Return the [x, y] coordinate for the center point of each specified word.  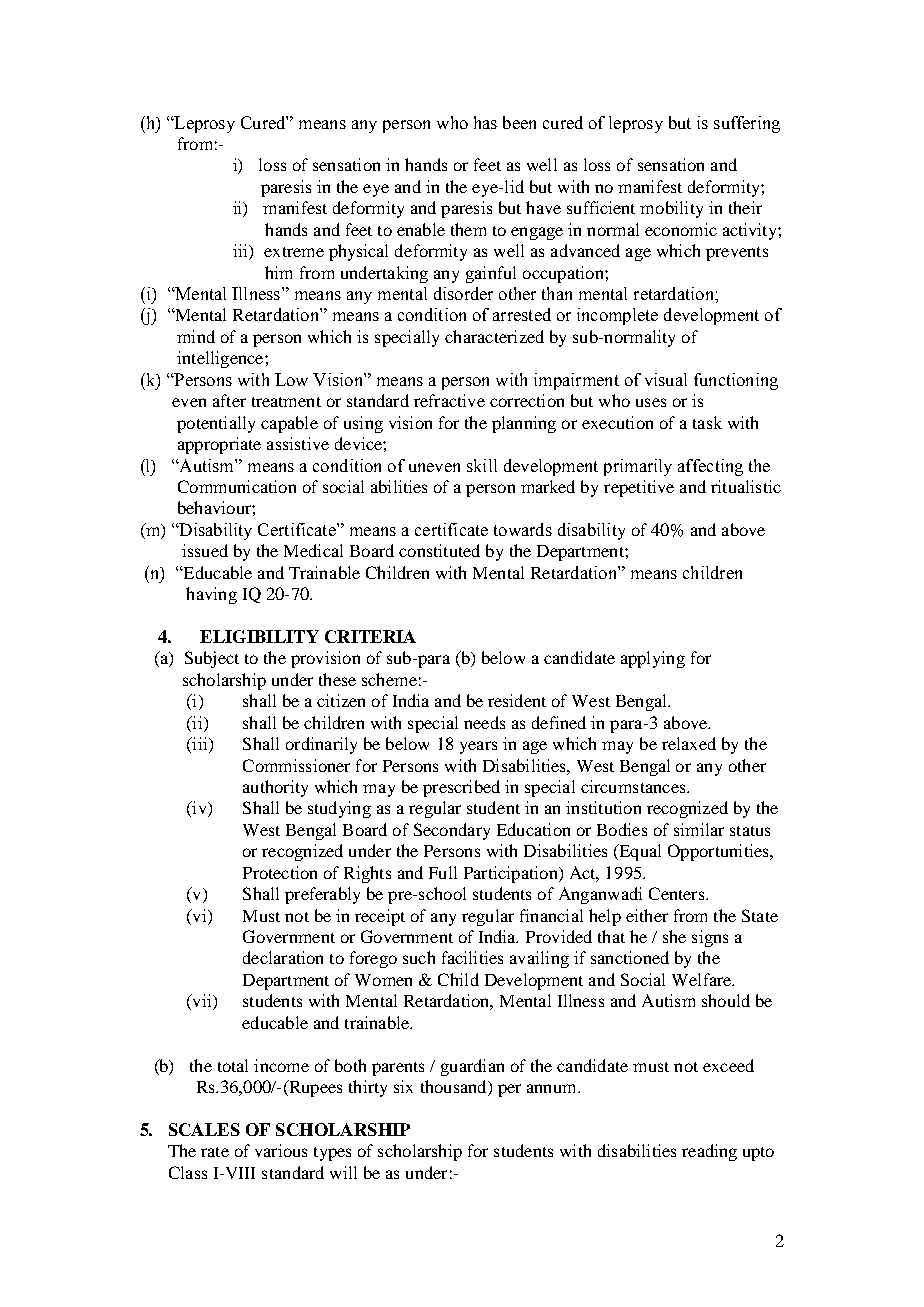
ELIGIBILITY [259, 636]
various [281, 1150]
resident [517, 700]
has [485, 122]
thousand [455, 1088]
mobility [671, 209]
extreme [294, 252]
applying [653, 659]
